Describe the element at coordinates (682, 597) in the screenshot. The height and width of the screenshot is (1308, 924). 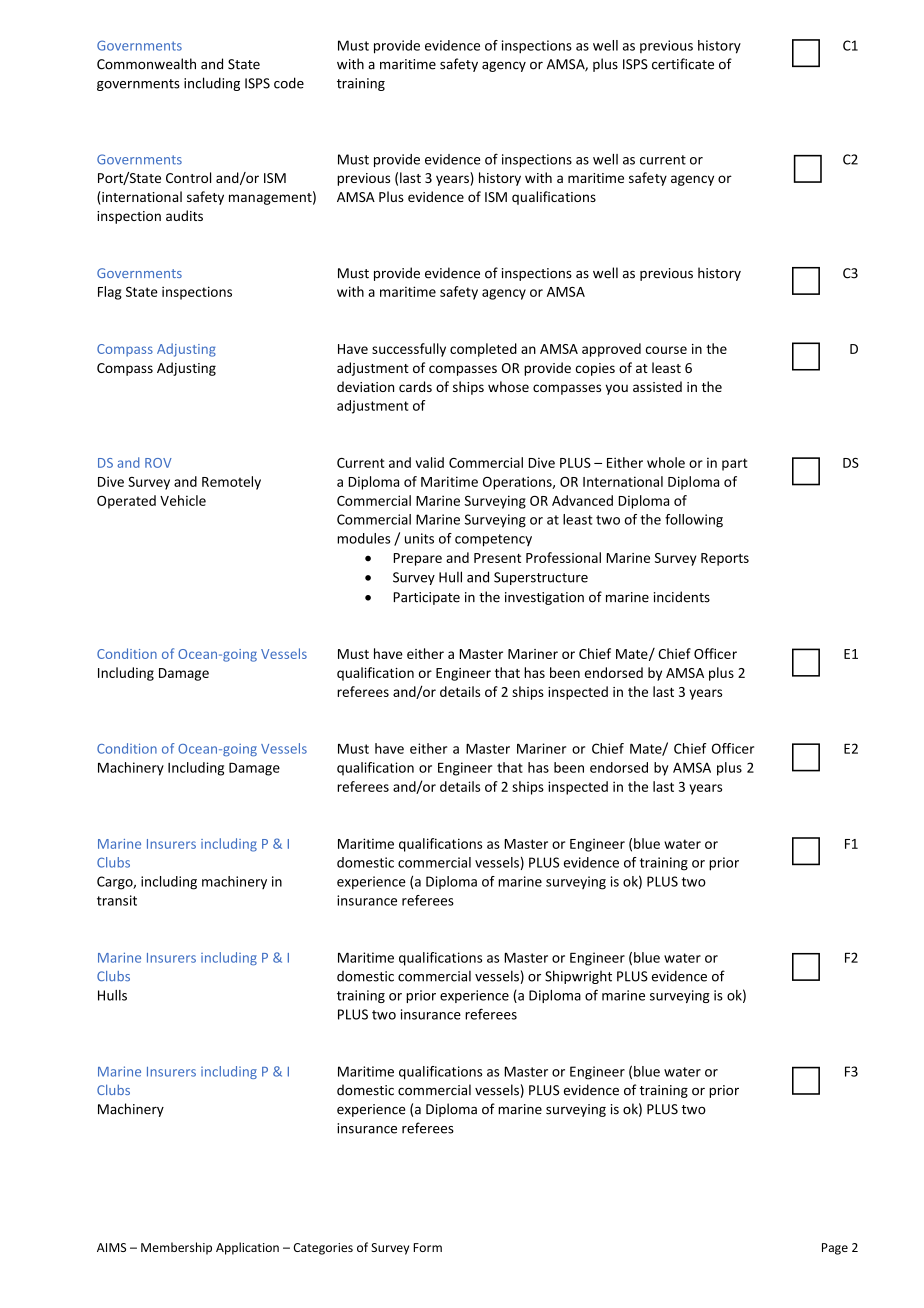
I see `incidents` at that location.
